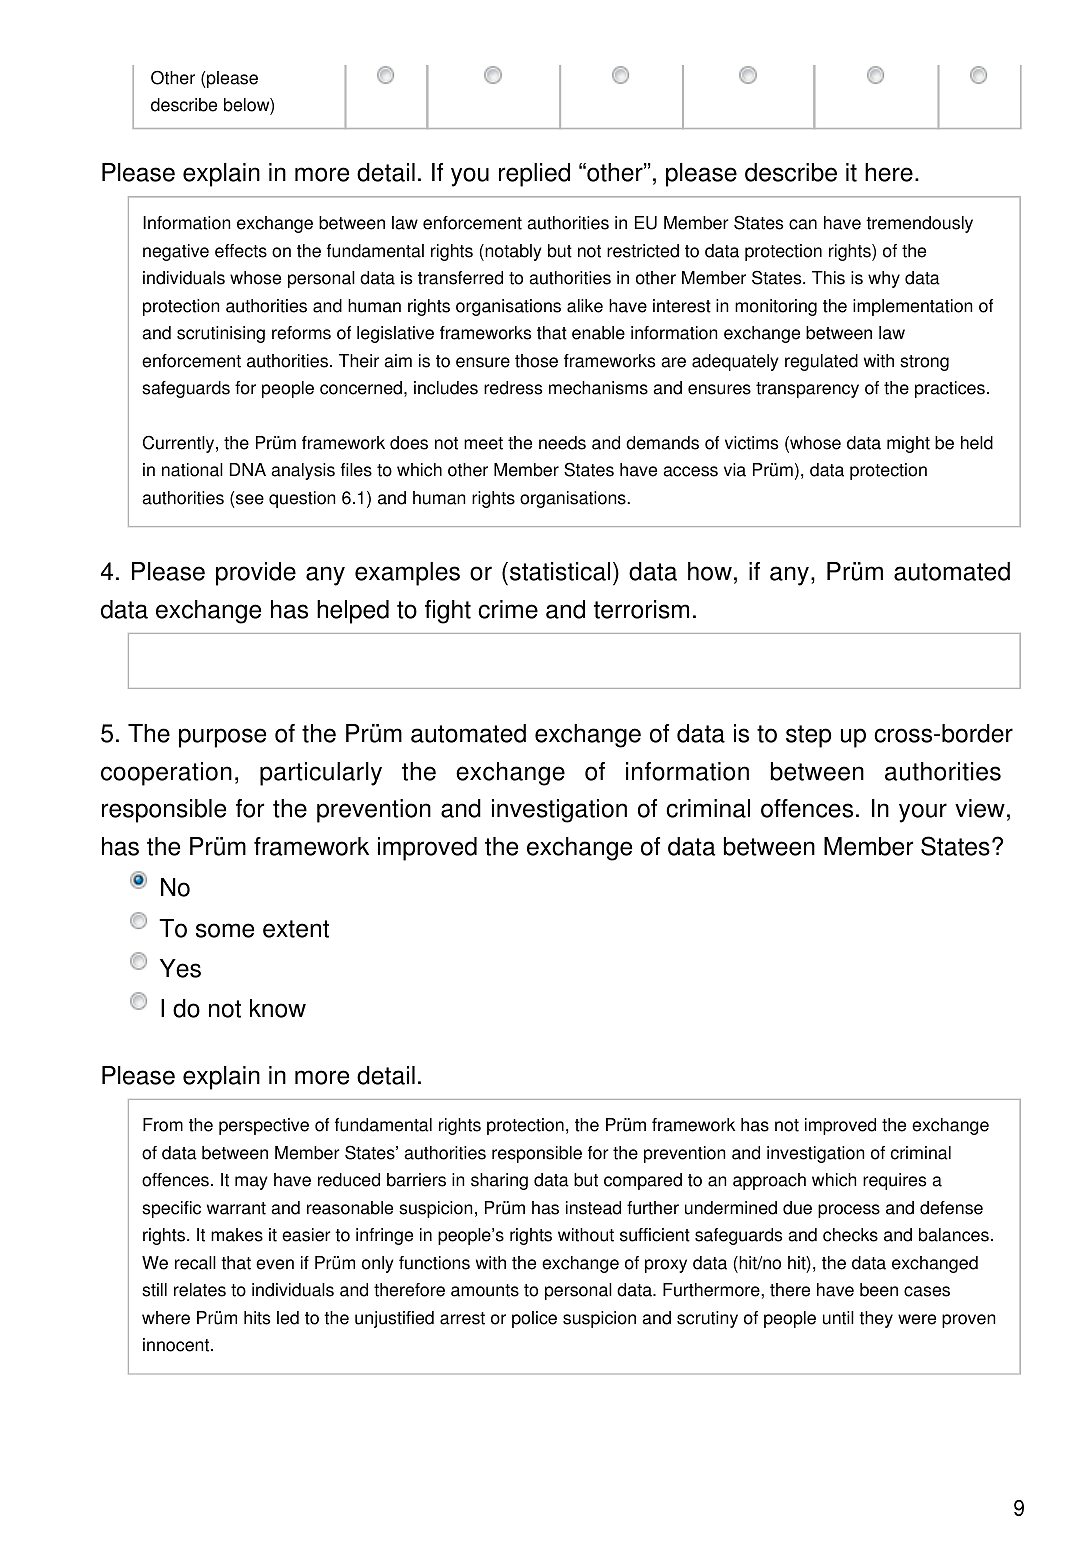  Describe the element at coordinates (499, 1181) in the screenshot. I see `sharing` at that location.
